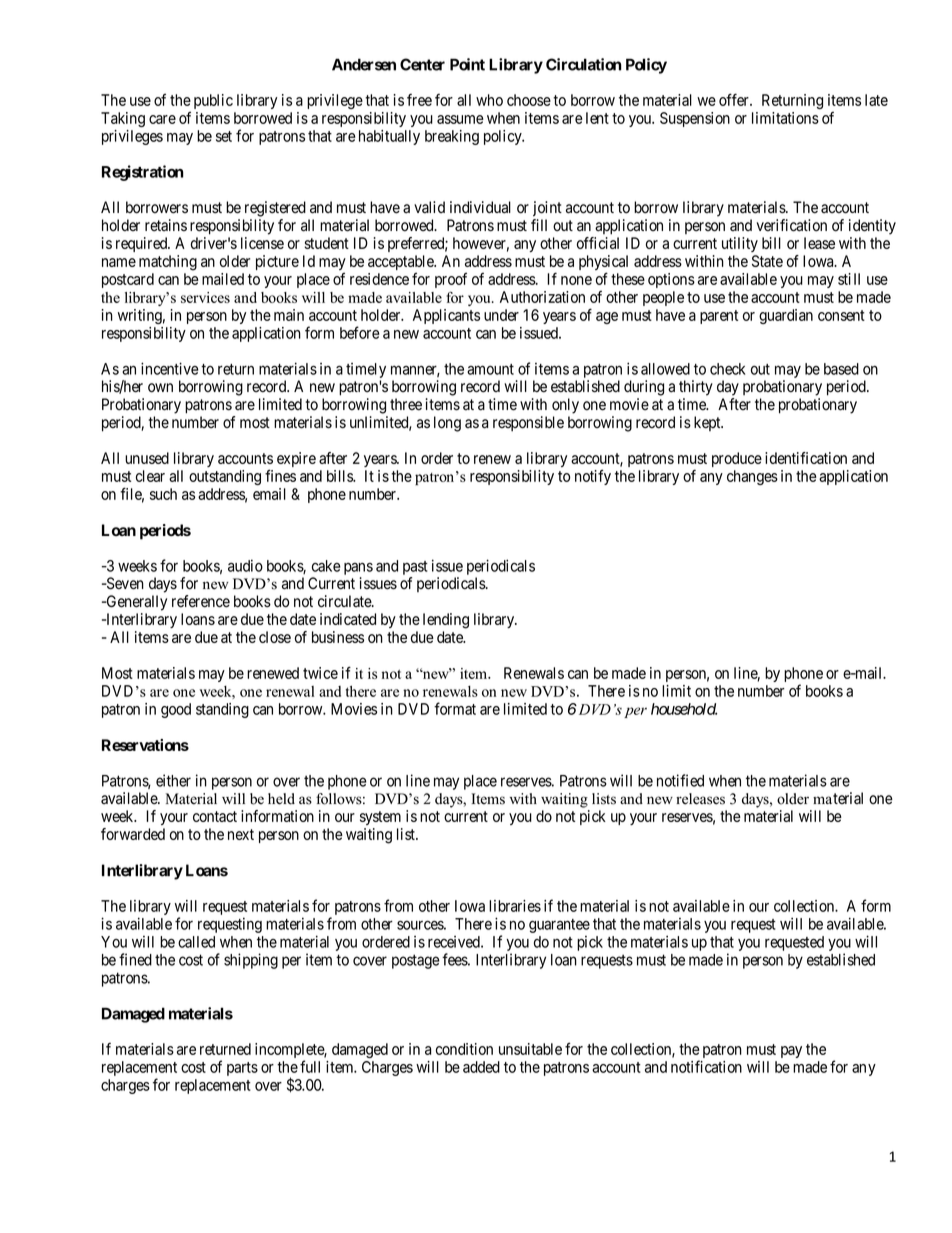 The height and width of the screenshot is (1233, 952). What do you see at coordinates (242, 1069) in the screenshot?
I see `parts` at bounding box center [242, 1069].
